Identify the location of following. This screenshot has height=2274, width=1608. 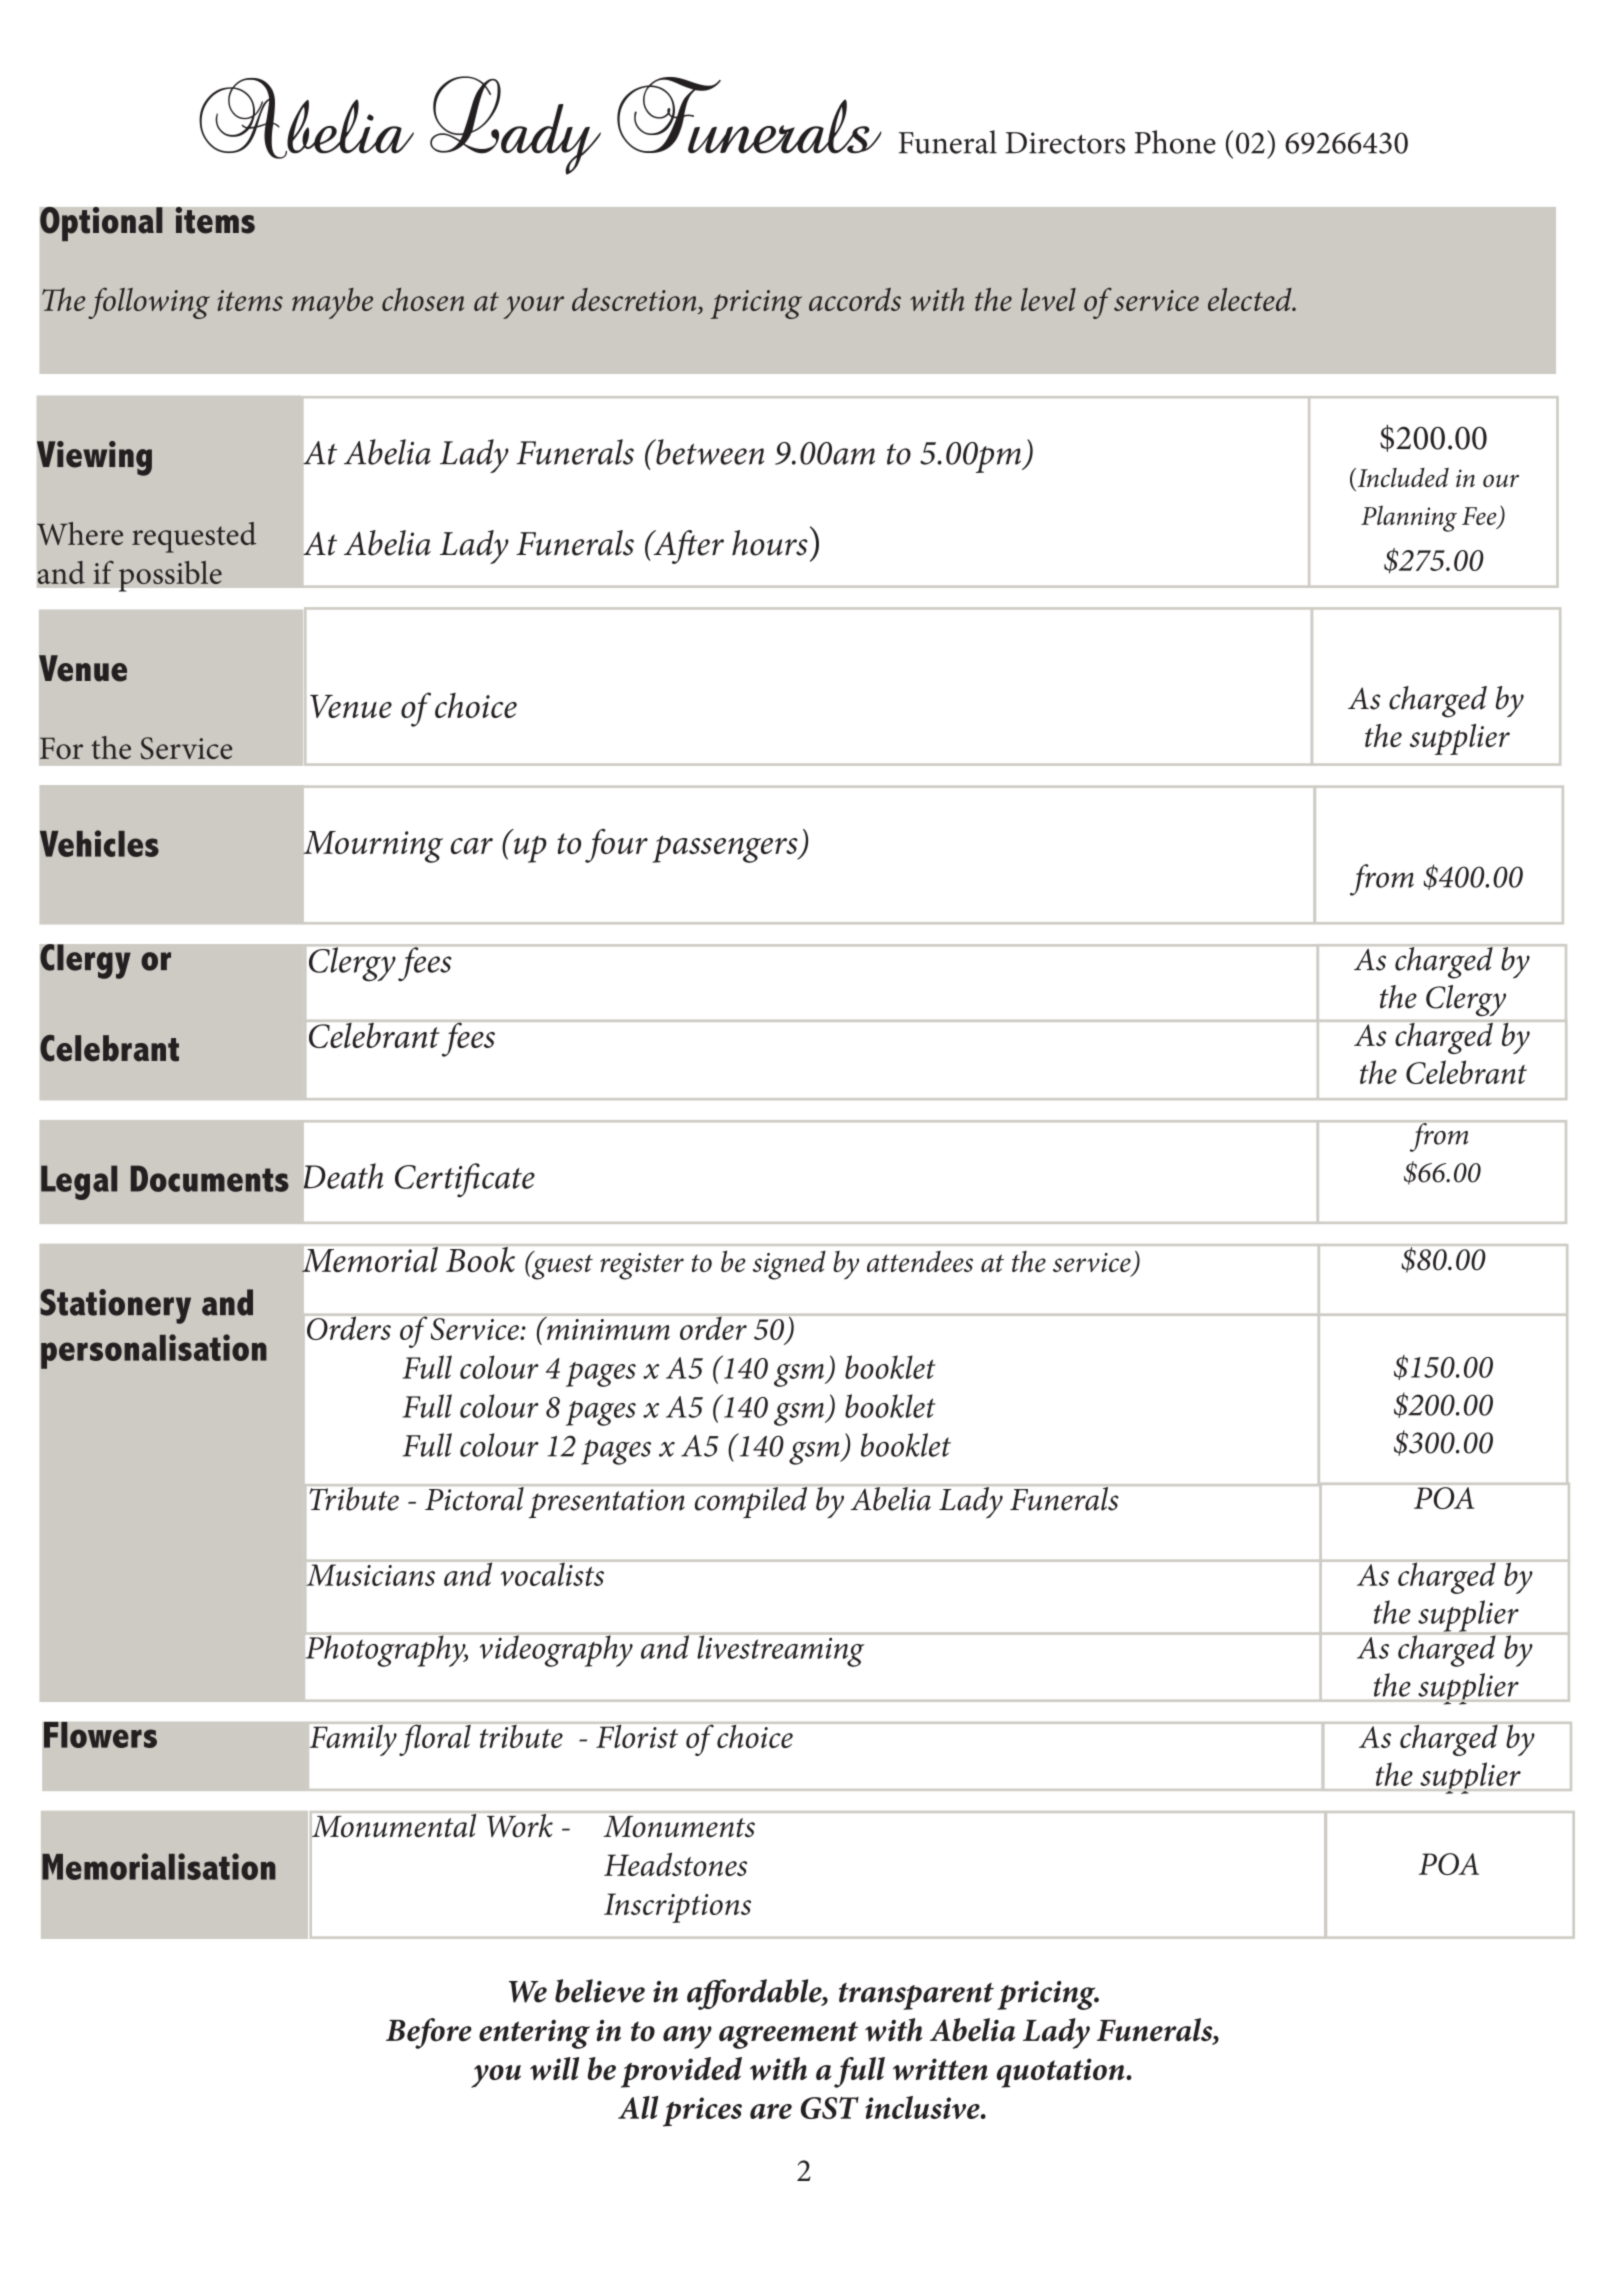
(149, 303).
